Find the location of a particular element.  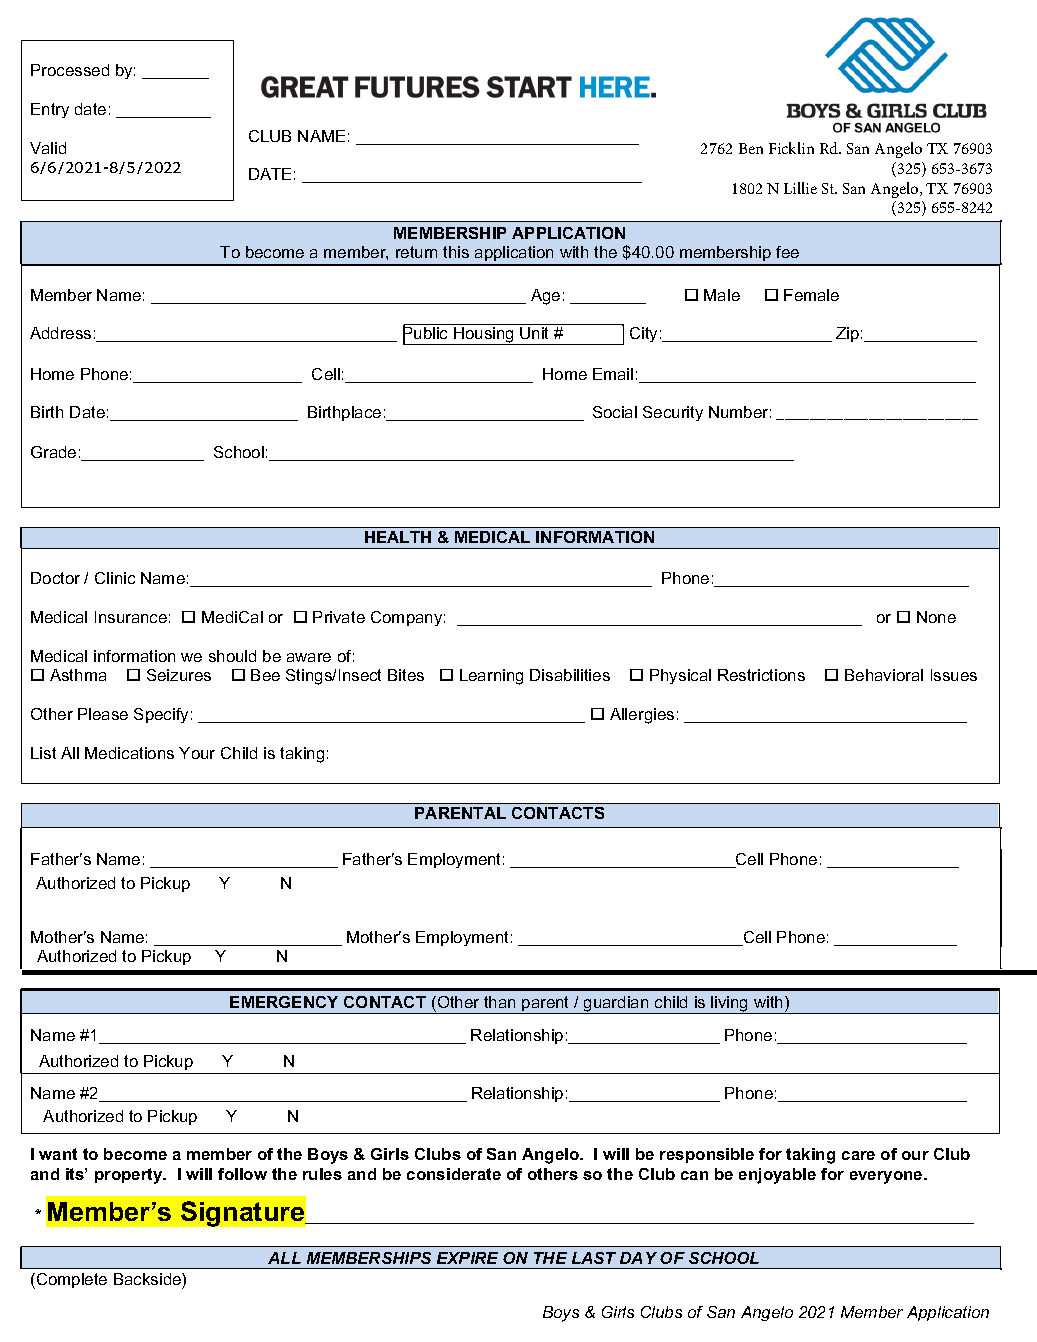

everyone is located at coordinates (887, 1177).
